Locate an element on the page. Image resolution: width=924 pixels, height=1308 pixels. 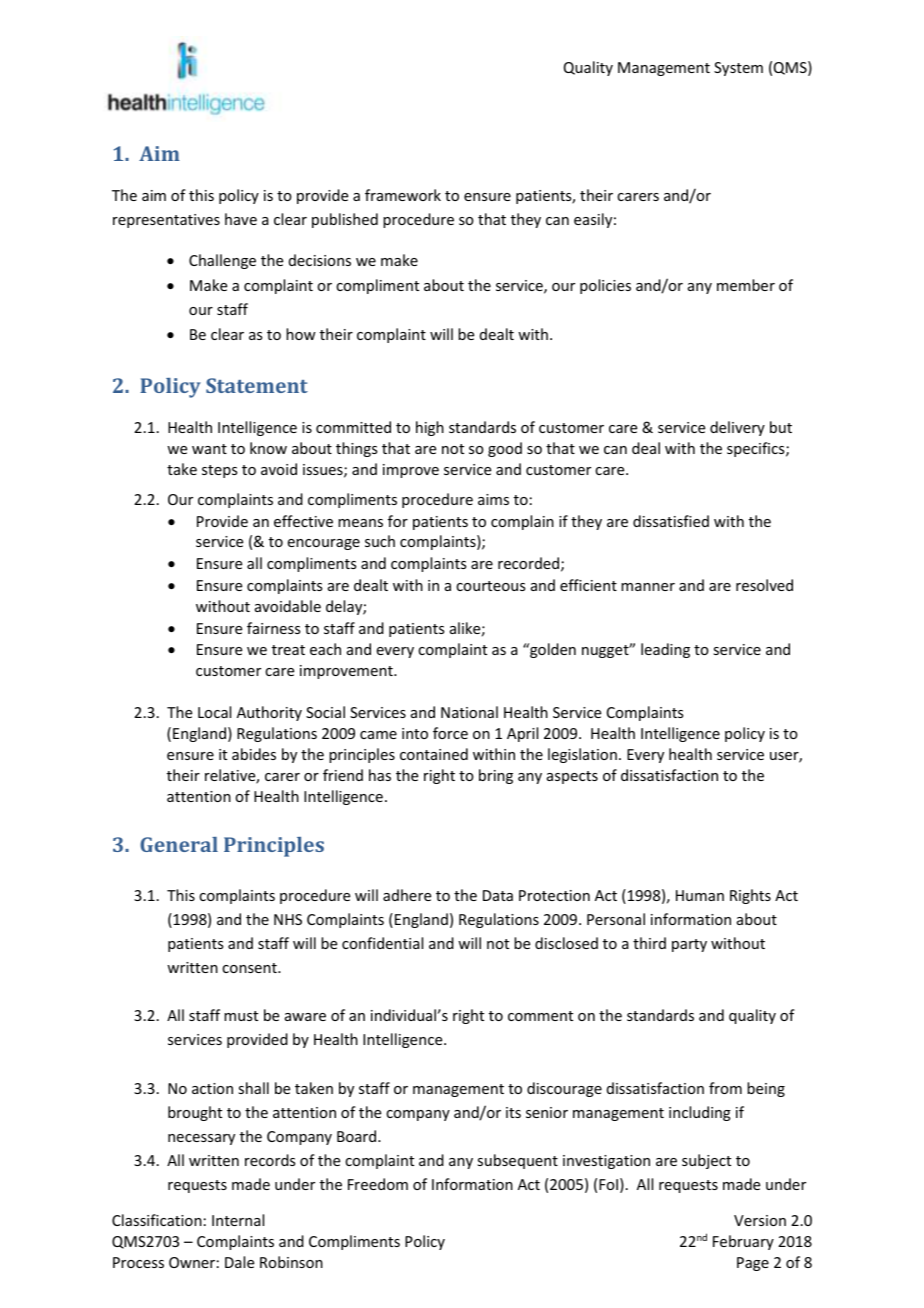
aims is located at coordinates (493, 499).
